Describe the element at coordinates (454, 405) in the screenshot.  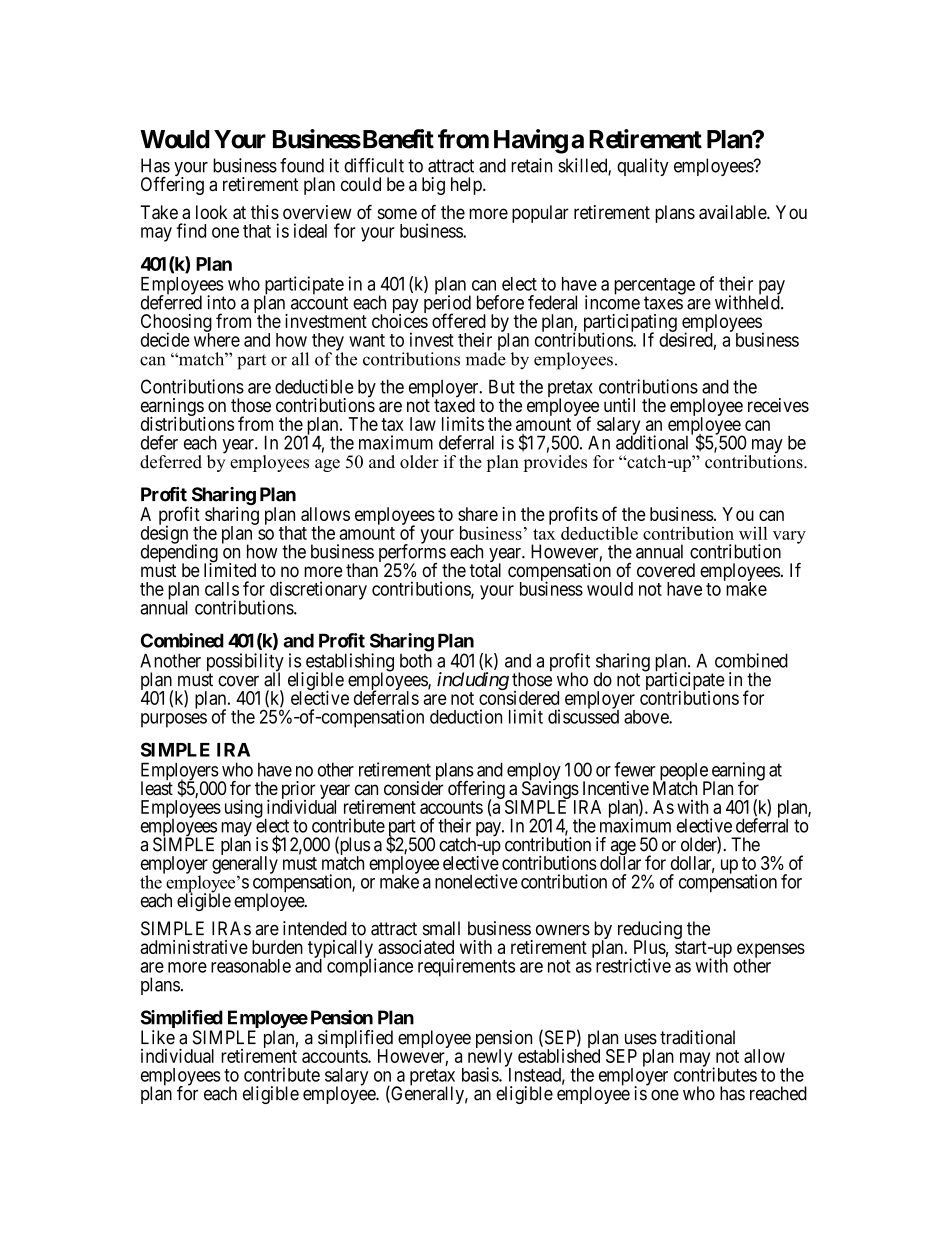
I see `taxed` at that location.
